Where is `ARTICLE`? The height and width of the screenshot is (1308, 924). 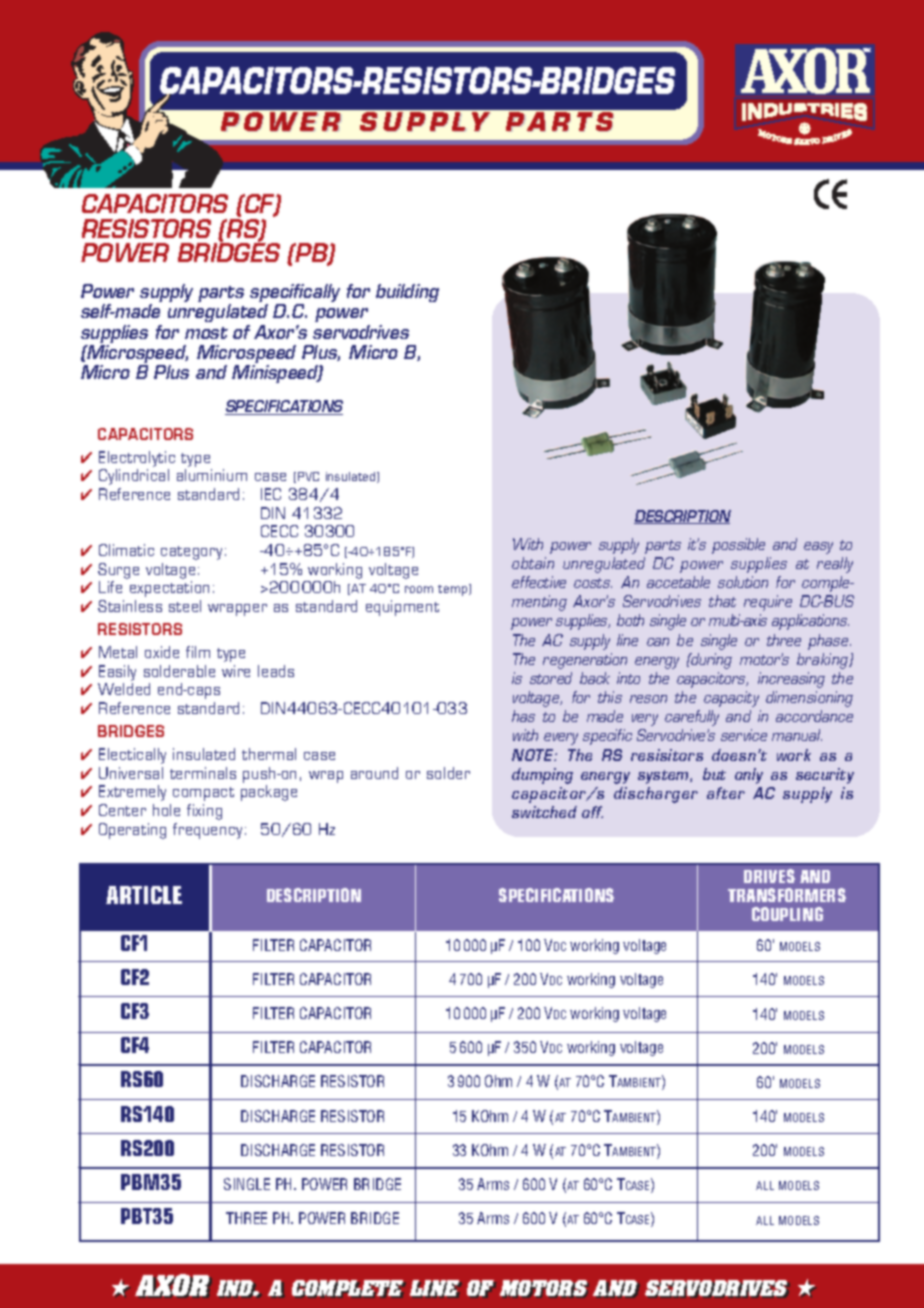 ARTICLE is located at coordinates (144, 895).
